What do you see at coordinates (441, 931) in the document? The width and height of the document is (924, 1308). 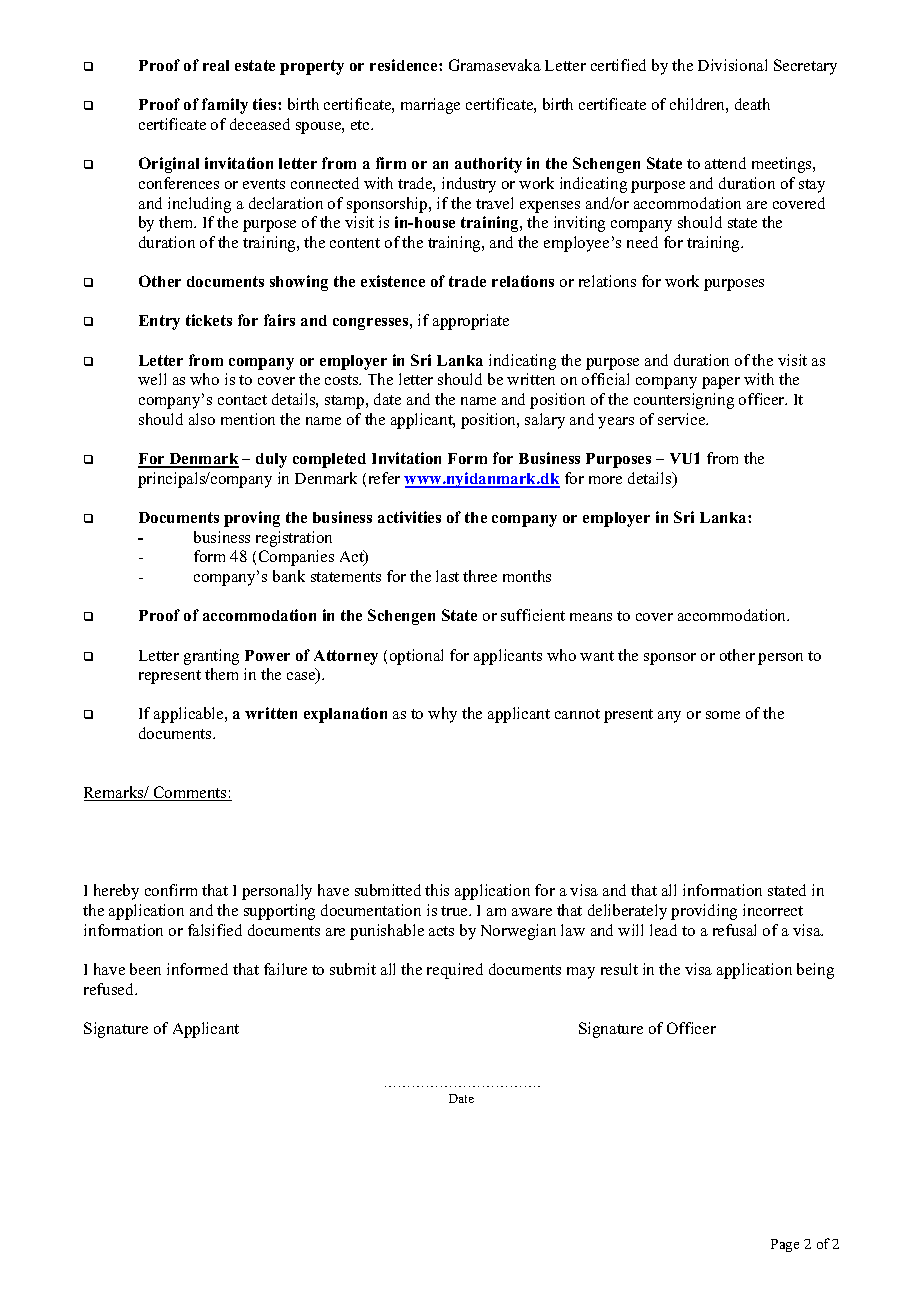 I see `acts` at bounding box center [441, 931].
